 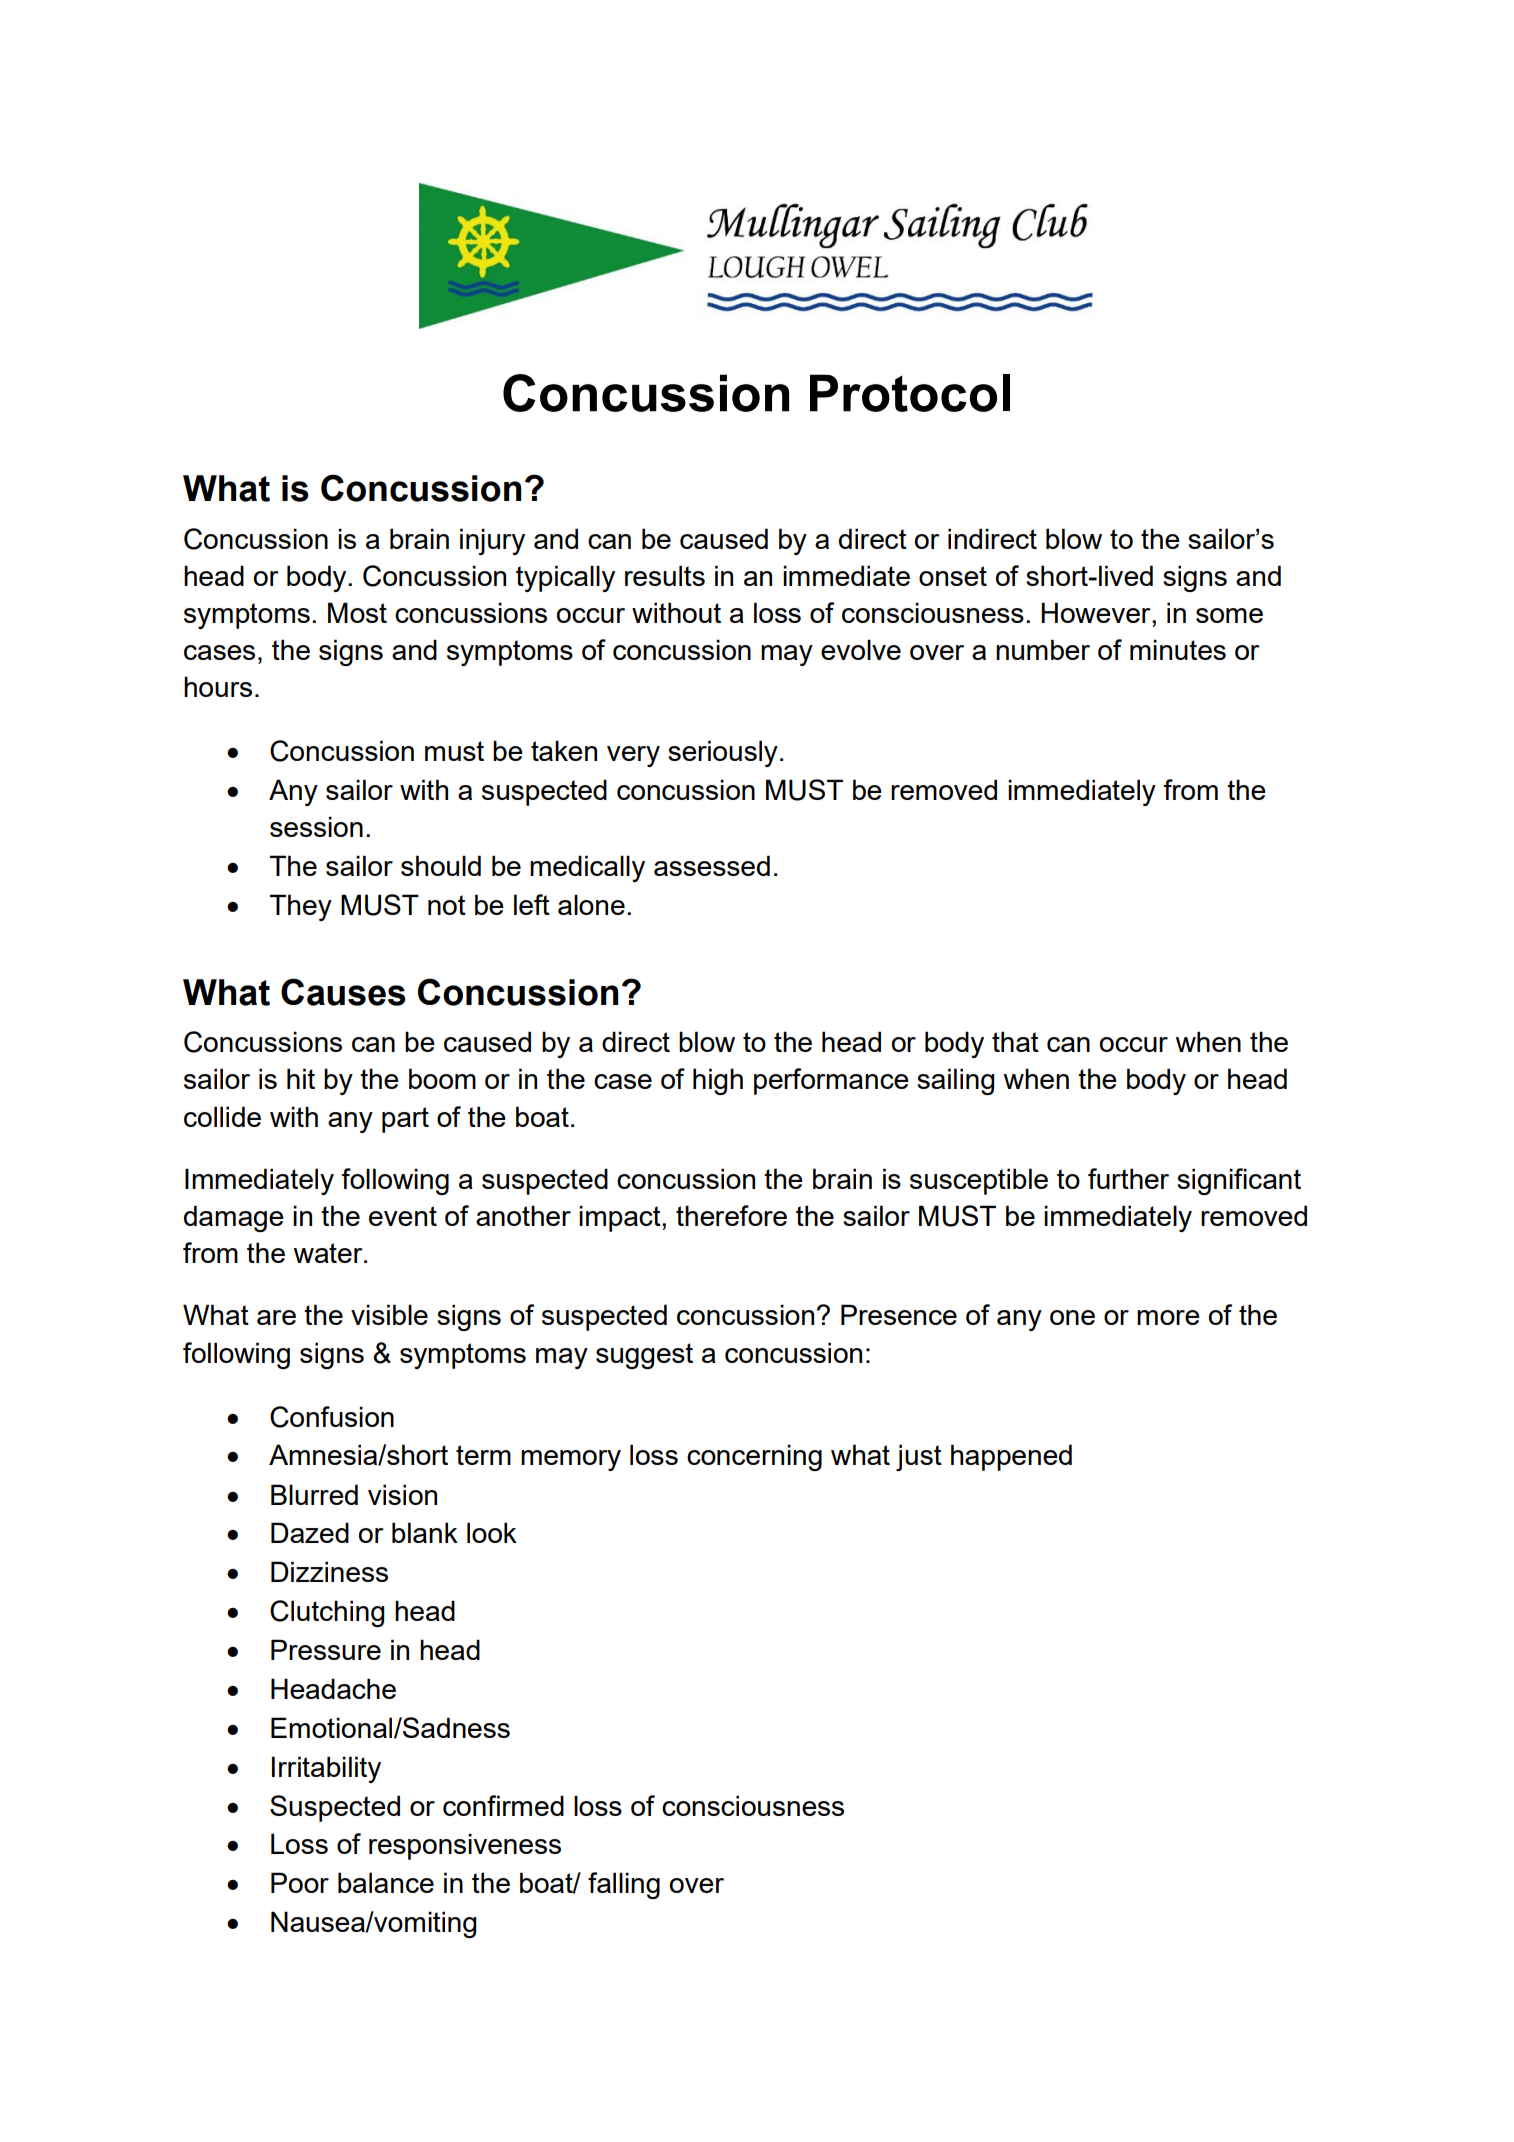 What do you see at coordinates (754, 1457) in the document?
I see `concerning` at bounding box center [754, 1457].
